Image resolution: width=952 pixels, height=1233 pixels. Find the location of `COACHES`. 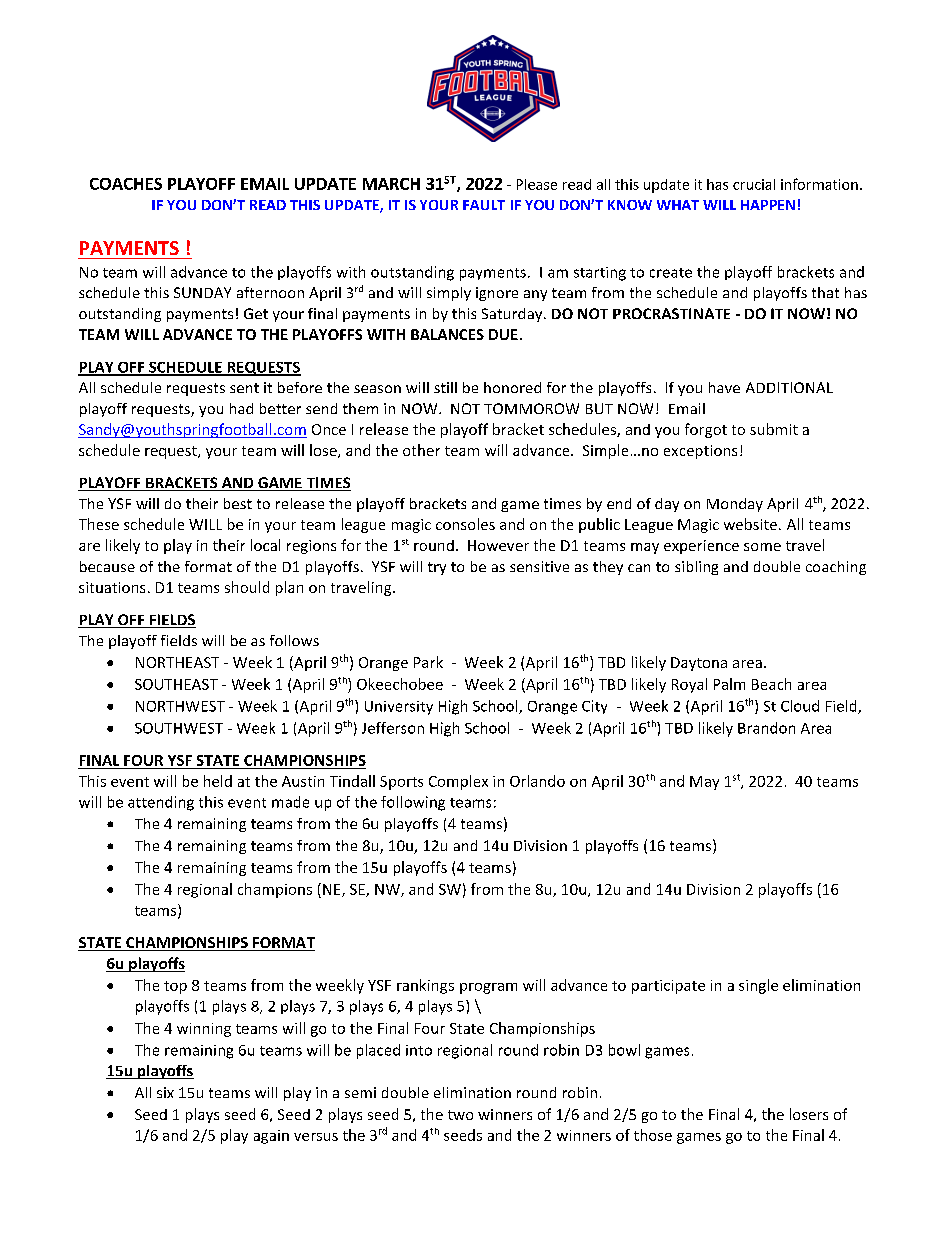

COACHES is located at coordinates (126, 184).
